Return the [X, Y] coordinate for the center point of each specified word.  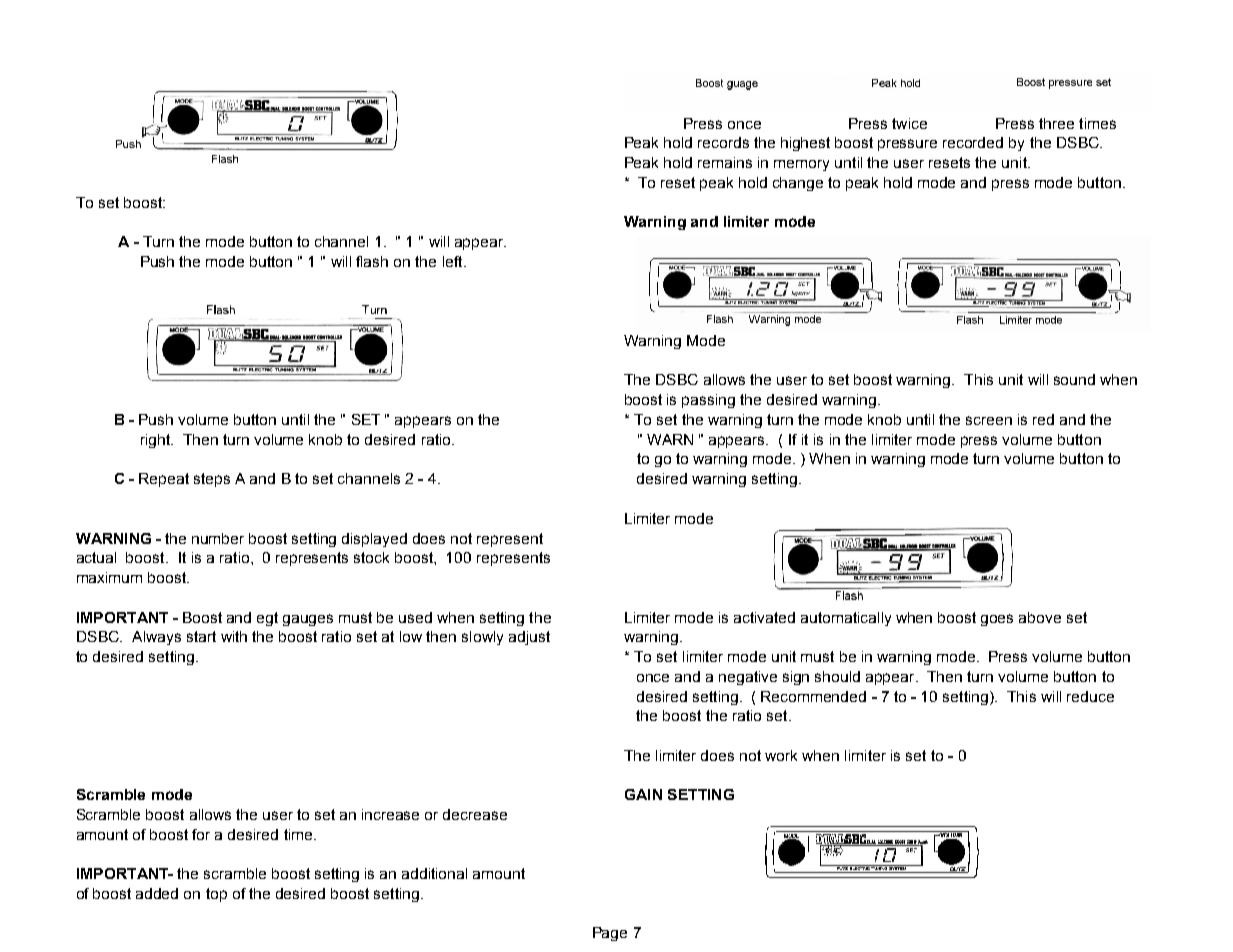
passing [708, 401]
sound [1074, 379]
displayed [374, 540]
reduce [1090, 696]
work [781, 755]
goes [997, 620]
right [157, 441]
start [201, 636]
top [216, 895]
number [218, 538]
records [723, 142]
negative [748, 678]
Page [610, 934]
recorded [973, 142]
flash [372, 261]
